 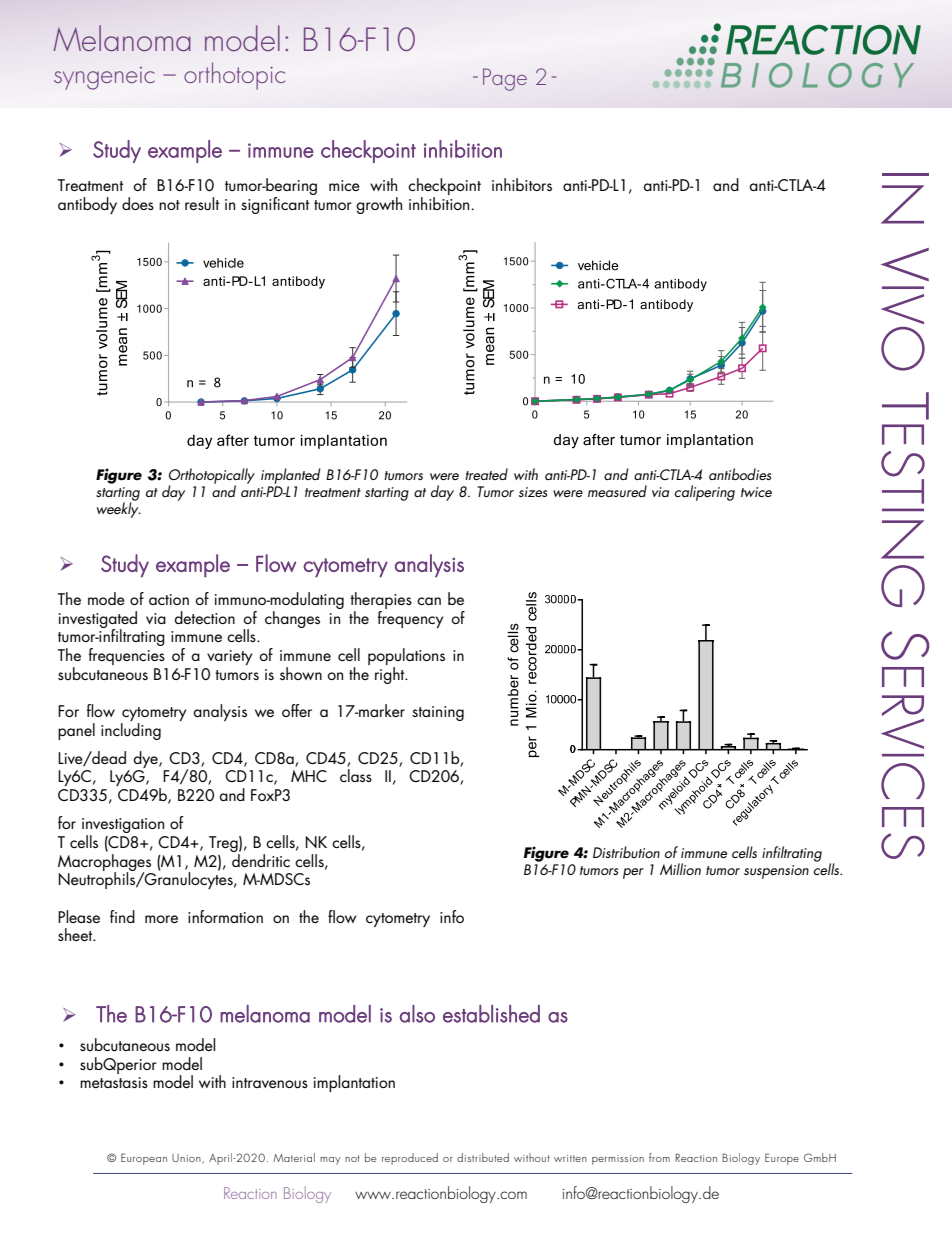 What do you see at coordinates (411, 618) in the page?
I see `frequency` at bounding box center [411, 618].
